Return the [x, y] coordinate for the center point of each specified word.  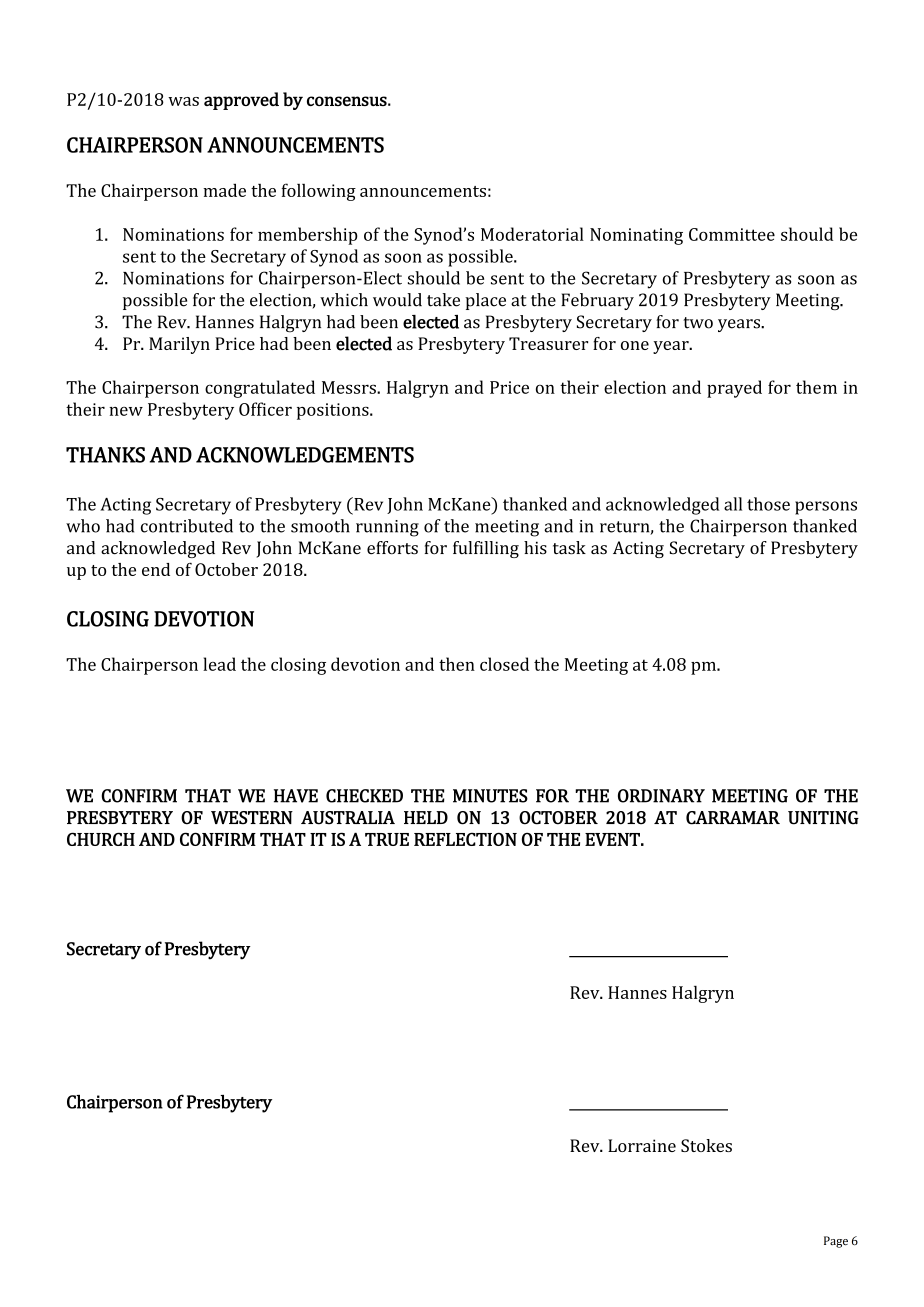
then [457, 664]
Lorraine [642, 1145]
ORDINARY [661, 796]
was [183, 101]
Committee [732, 234]
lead [219, 664]
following [319, 192]
